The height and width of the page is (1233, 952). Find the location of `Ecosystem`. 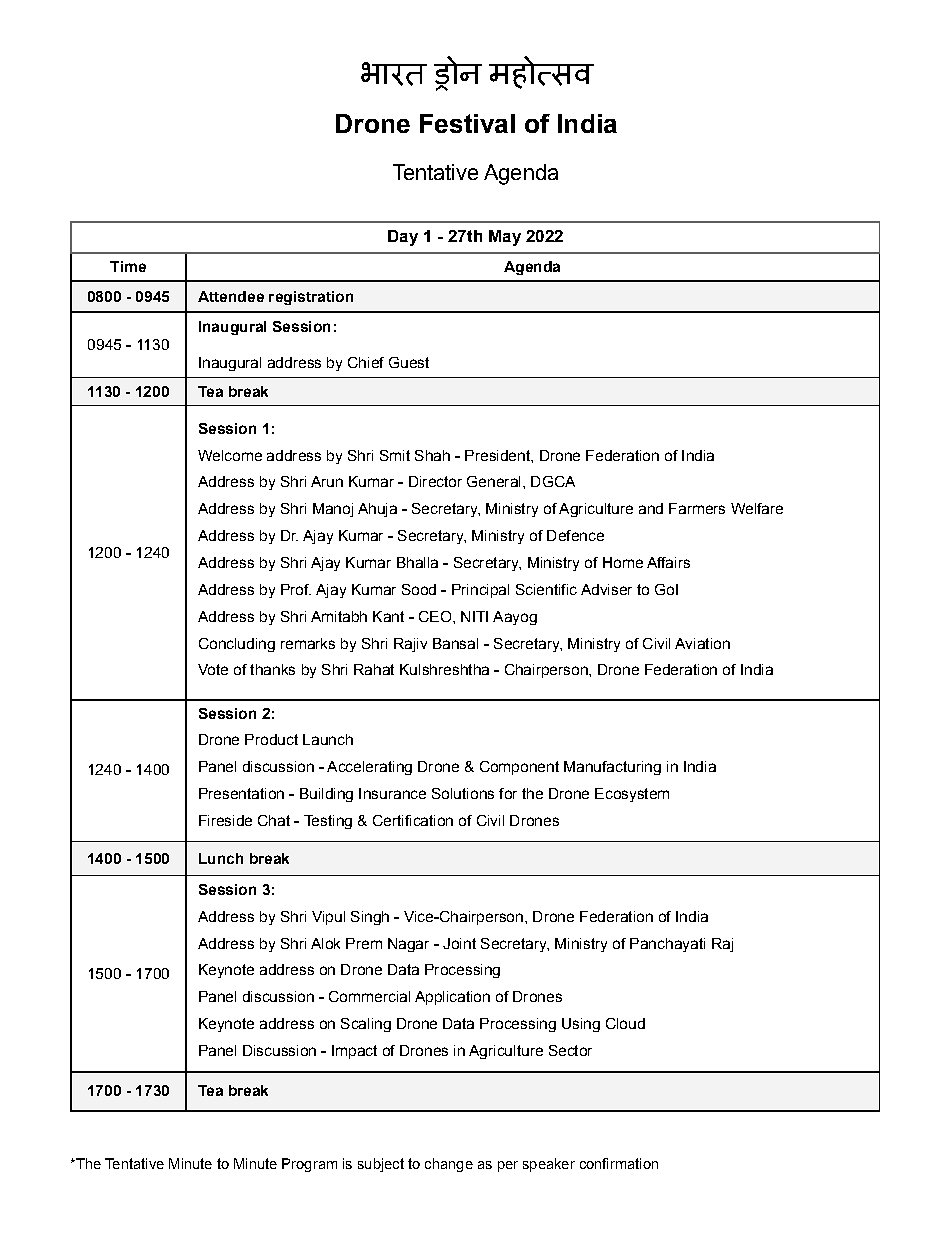

Ecosystem is located at coordinates (632, 795).
